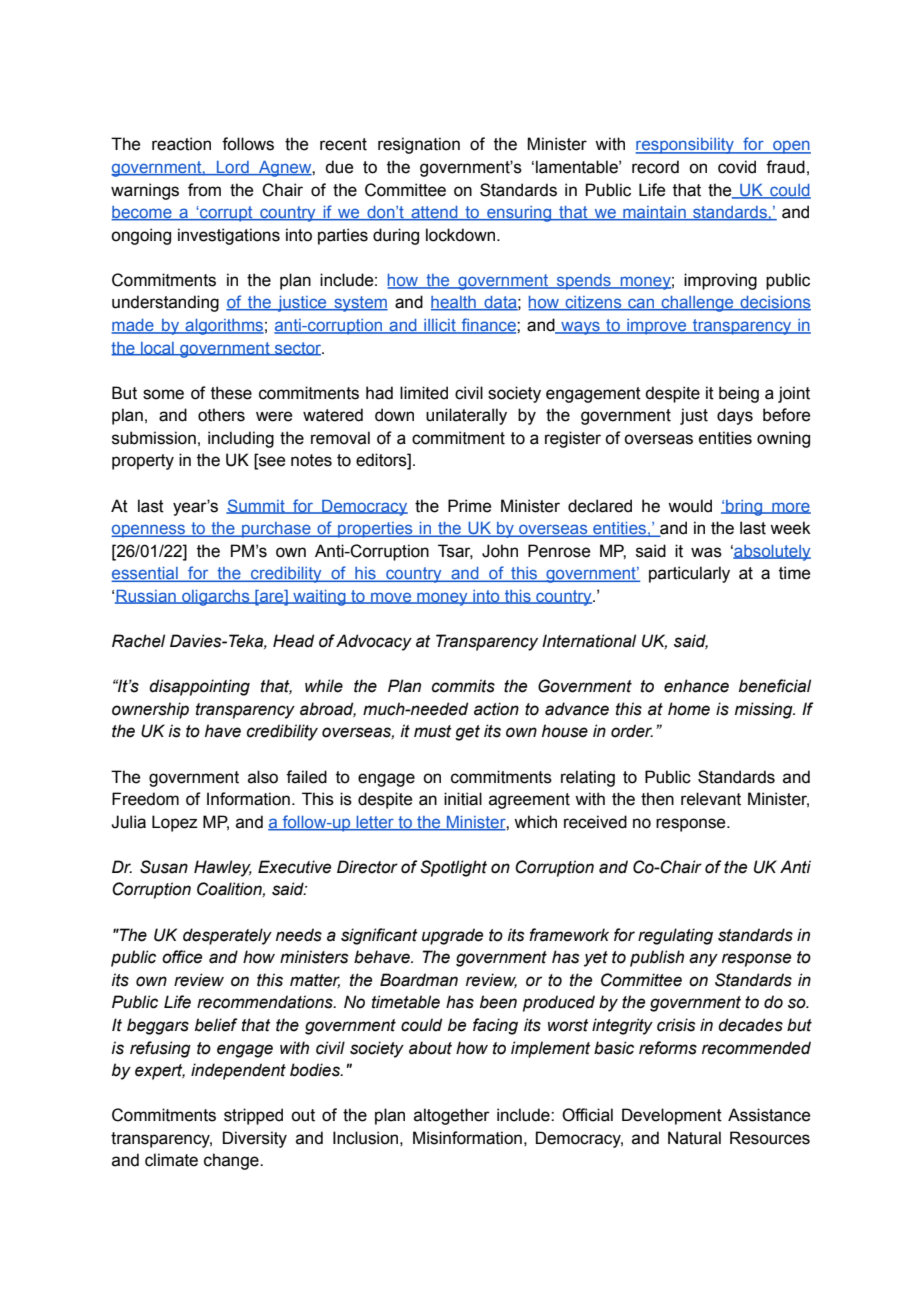  What do you see at coordinates (737, 167) in the page?
I see `covid` at bounding box center [737, 167].
